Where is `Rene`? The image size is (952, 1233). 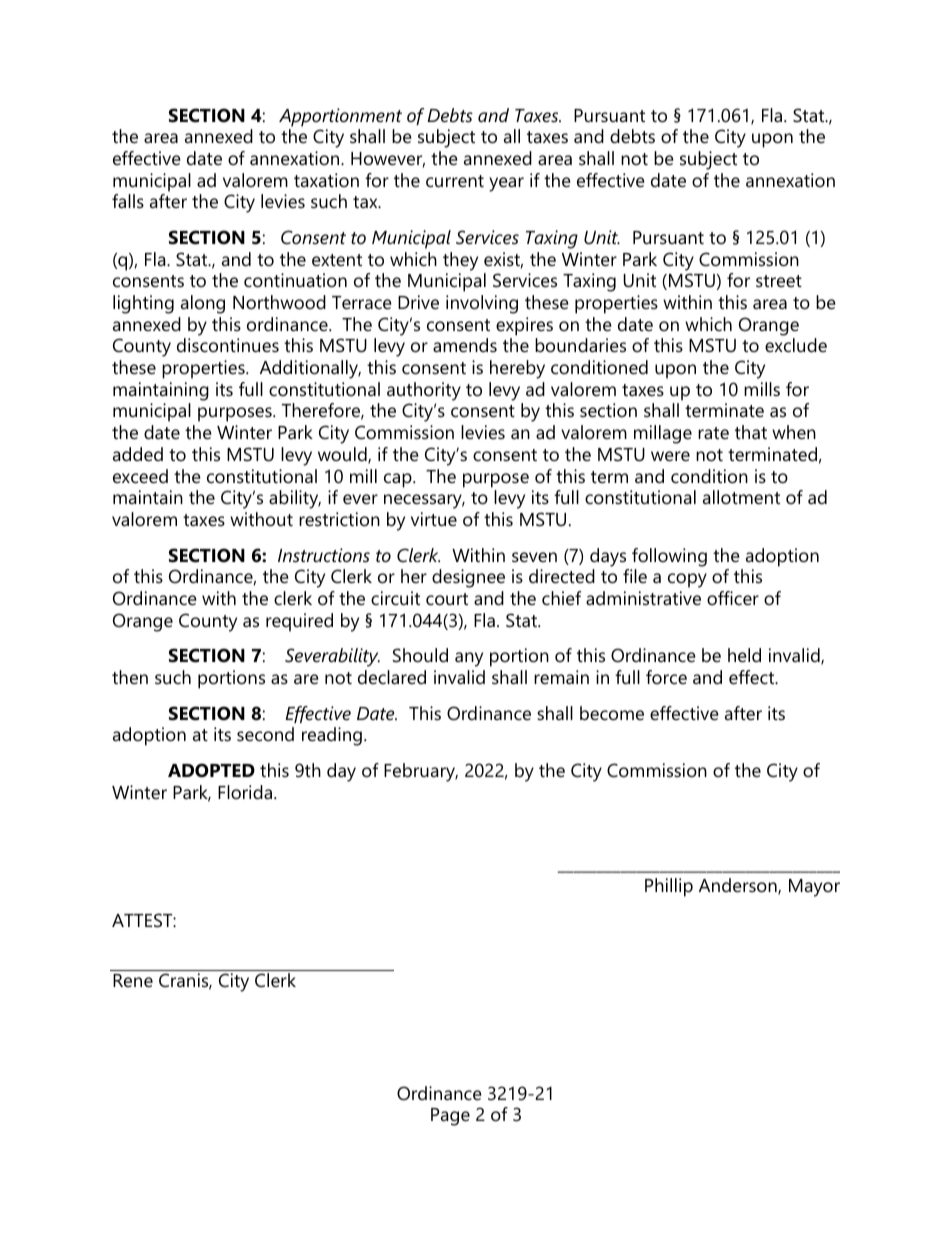 Rene is located at coordinates (133, 981).
